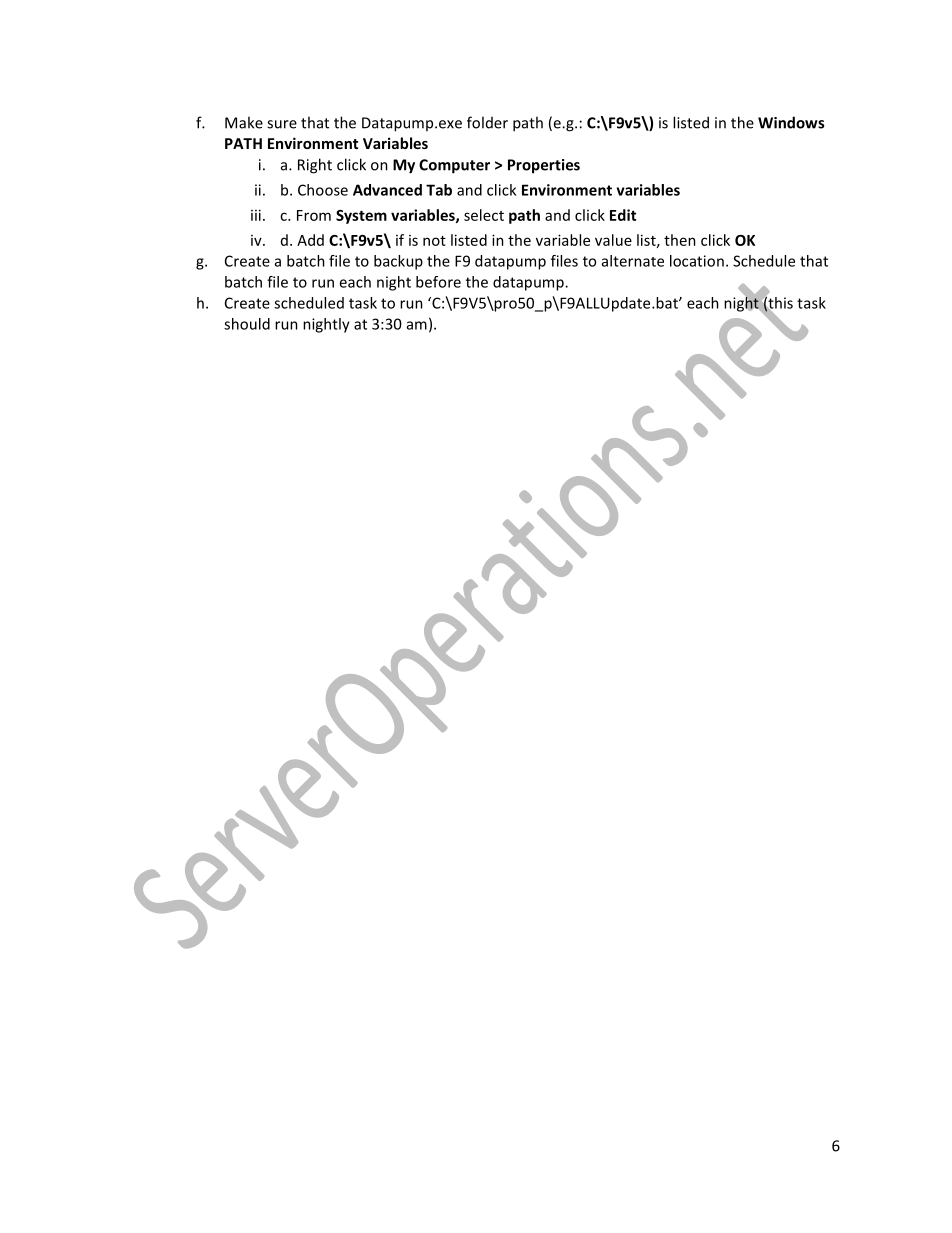 The height and width of the document is (1233, 952). Describe the element at coordinates (247, 324) in the document. I see `should` at that location.
